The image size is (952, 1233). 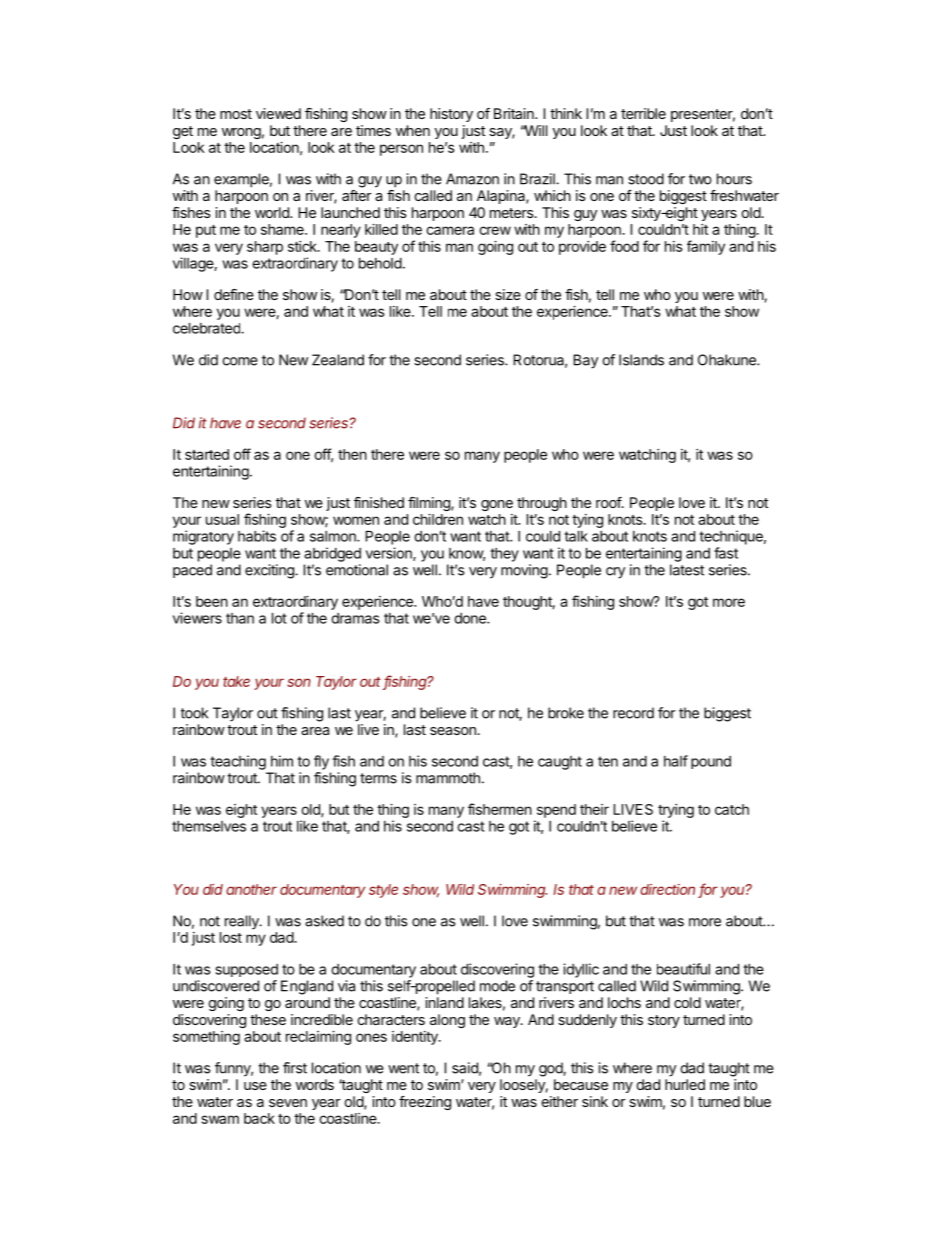 I want to click on teaching, so click(x=238, y=762).
